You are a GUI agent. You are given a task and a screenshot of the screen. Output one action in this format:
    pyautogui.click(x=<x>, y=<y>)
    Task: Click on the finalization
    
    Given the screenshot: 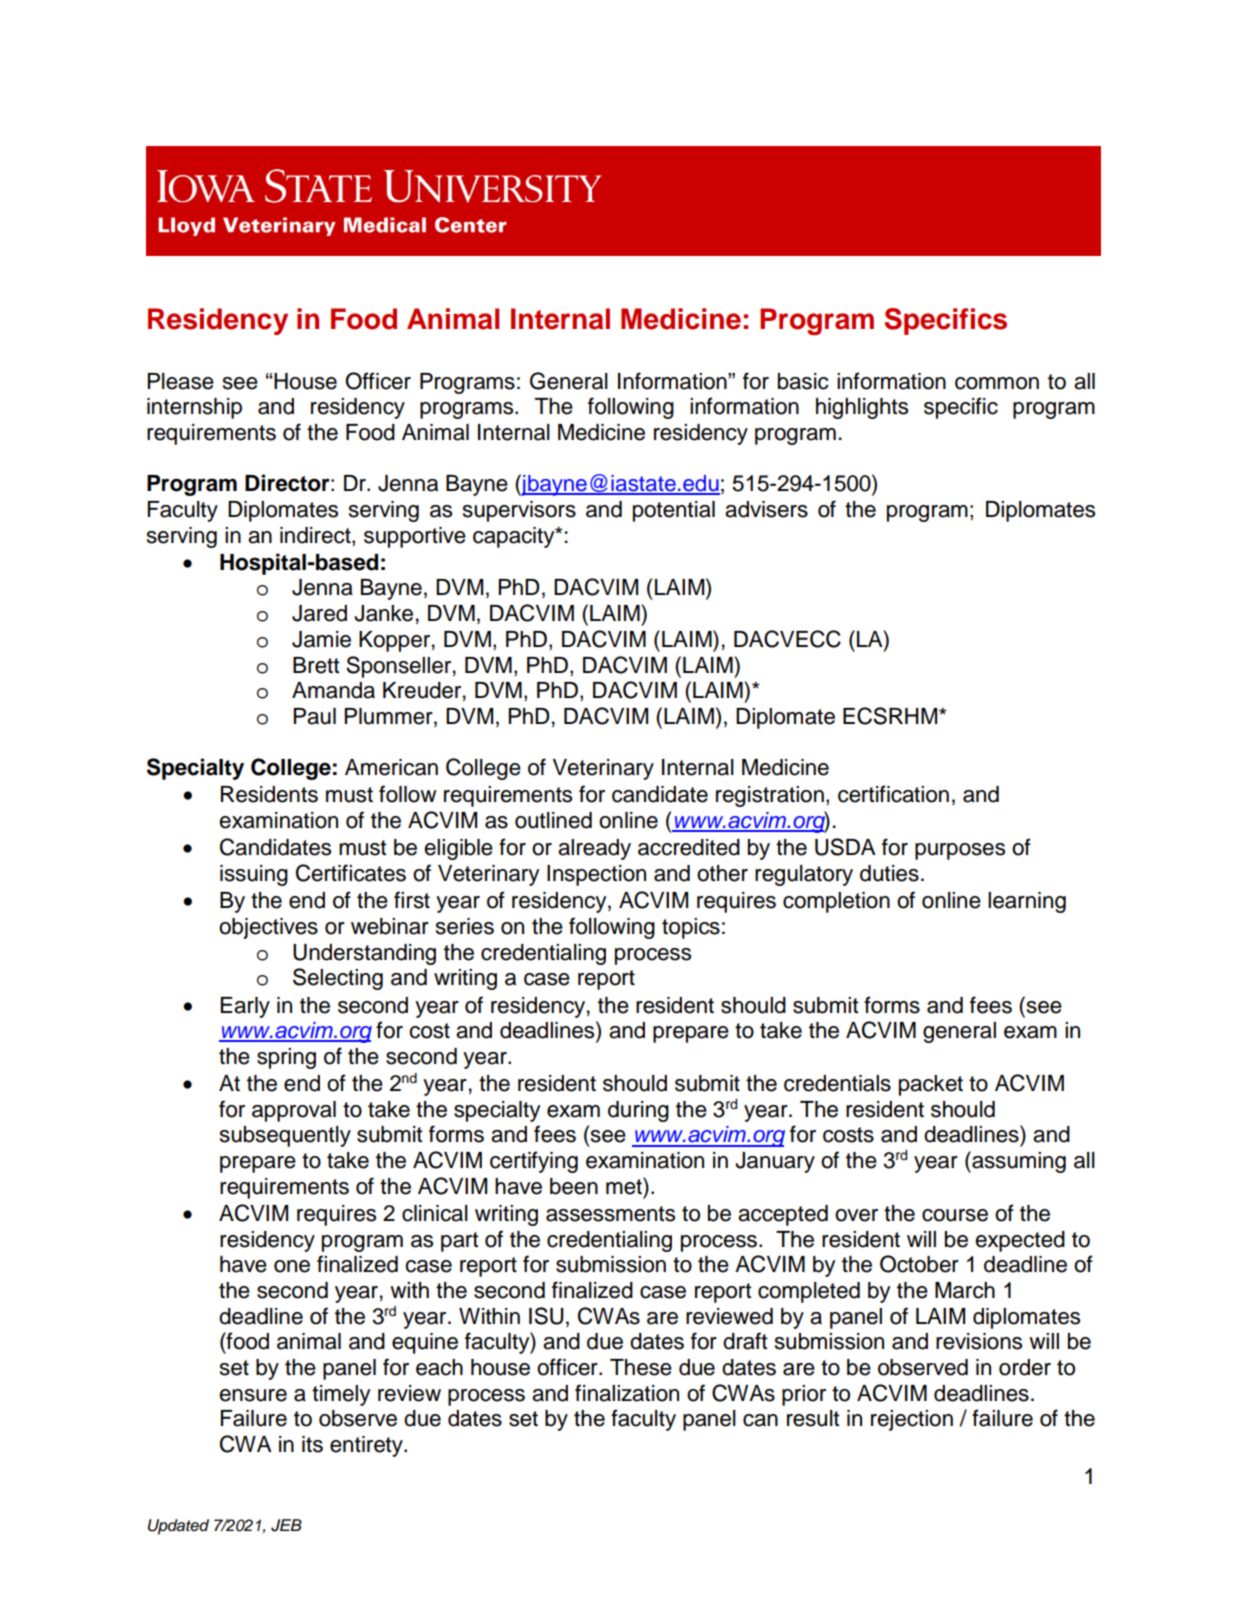 What is the action you would take?
    pyautogui.click(x=627, y=1393)
